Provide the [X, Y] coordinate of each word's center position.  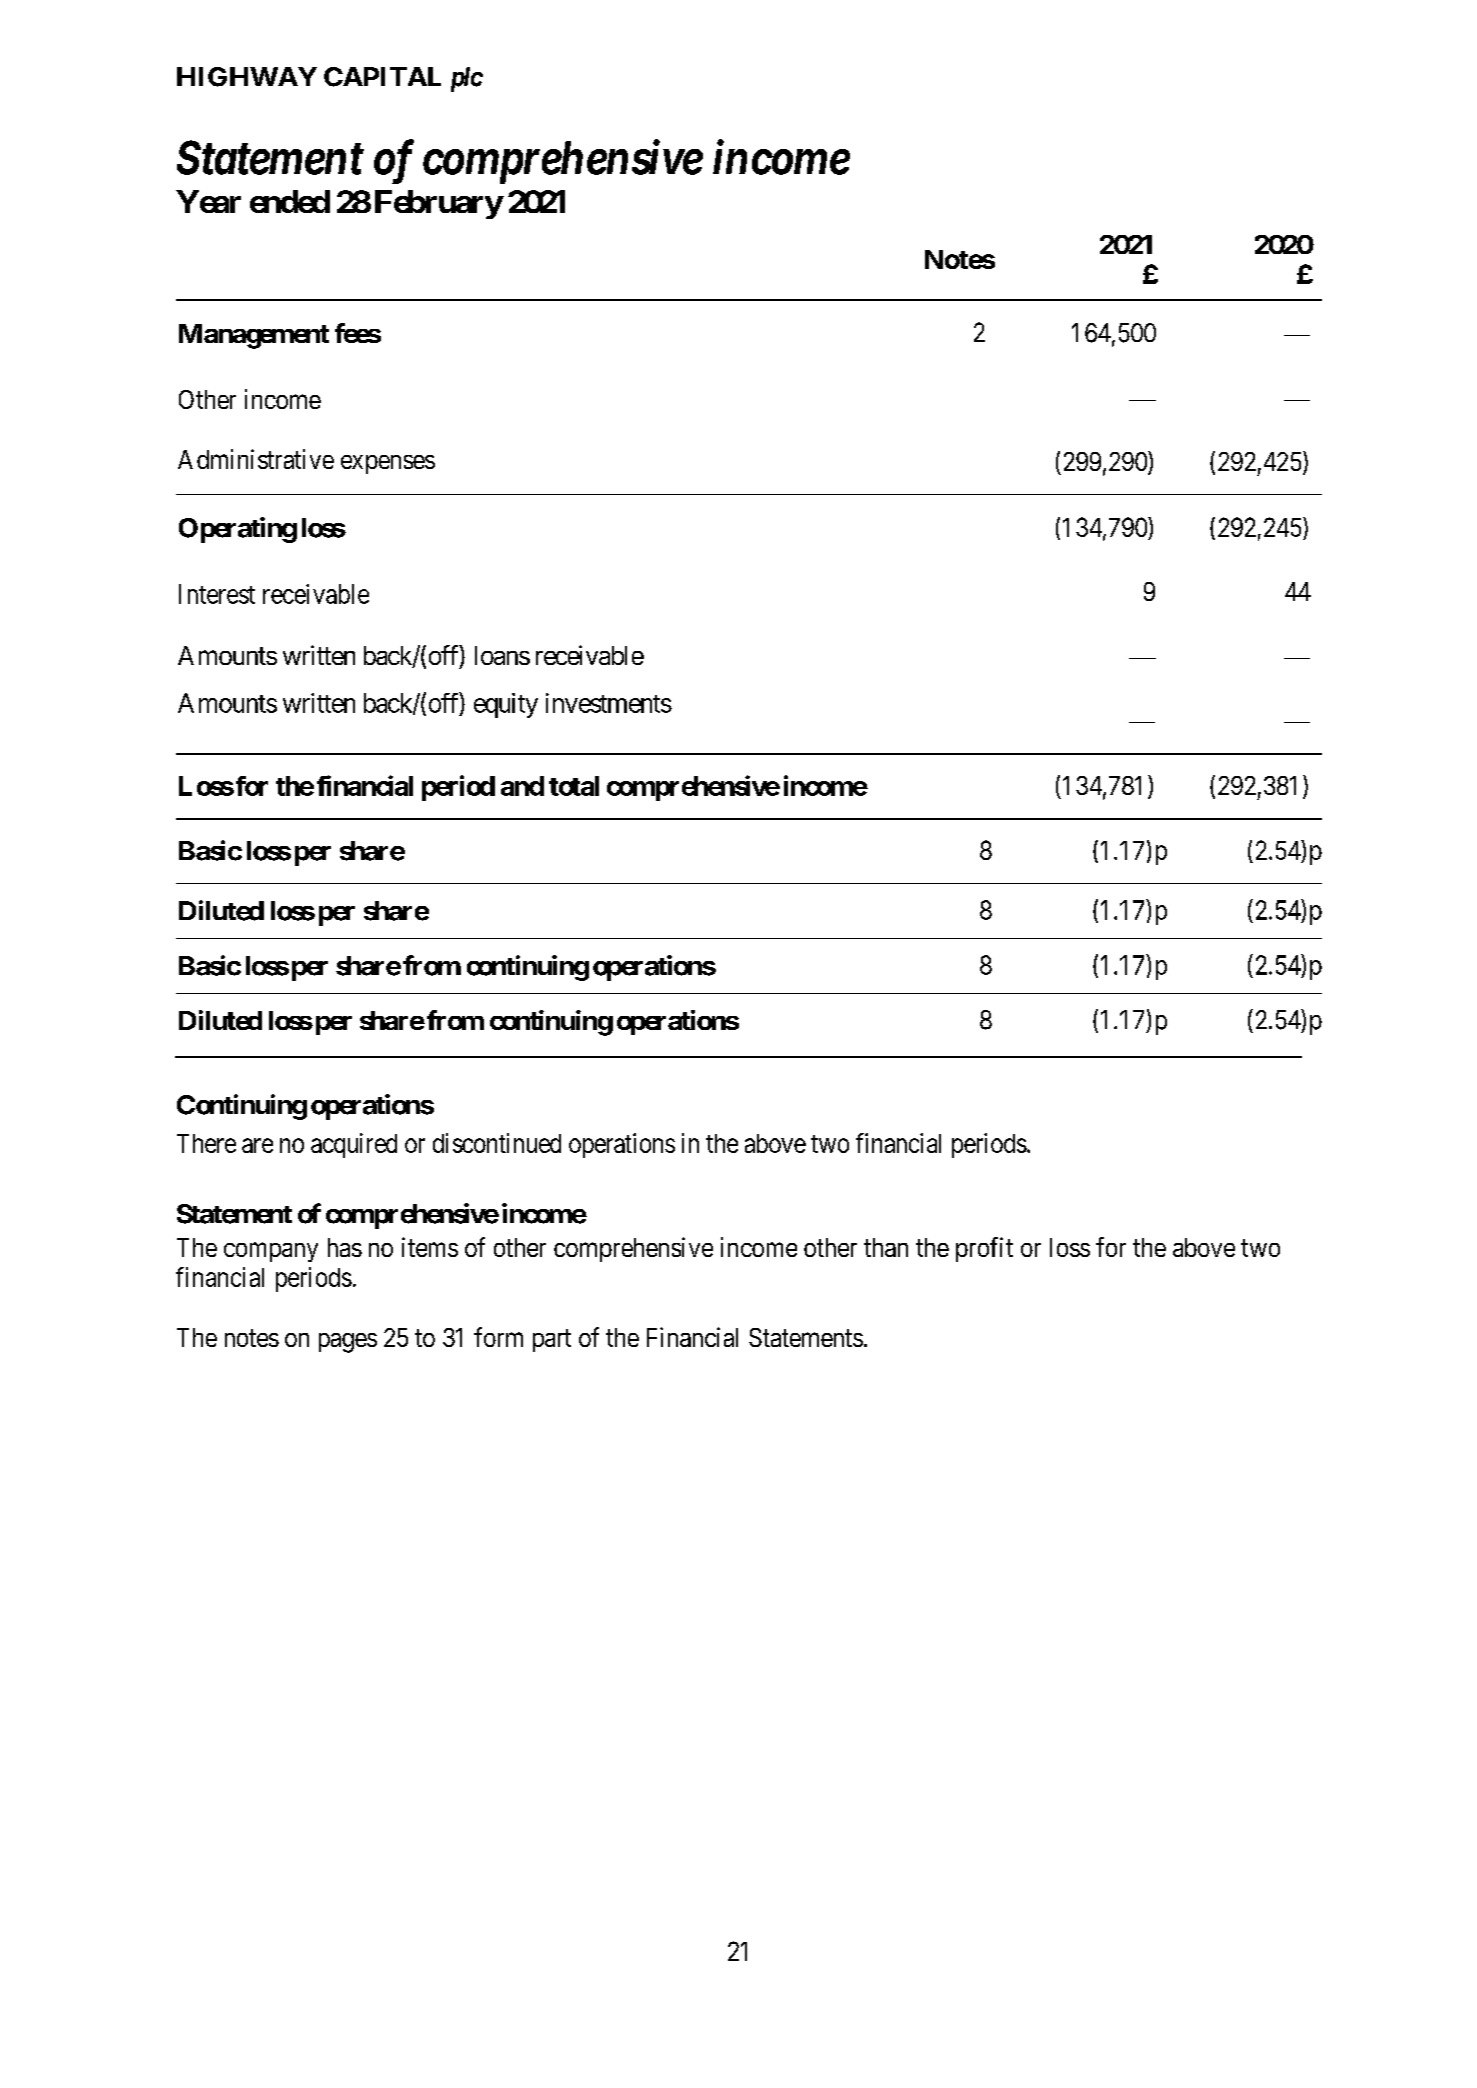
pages [348, 1343]
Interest [217, 594]
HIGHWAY [247, 77]
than [886, 1247]
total [574, 786]
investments [609, 703]
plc [467, 79]
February [439, 204]
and [522, 786]
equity [506, 705]
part [552, 1340]
